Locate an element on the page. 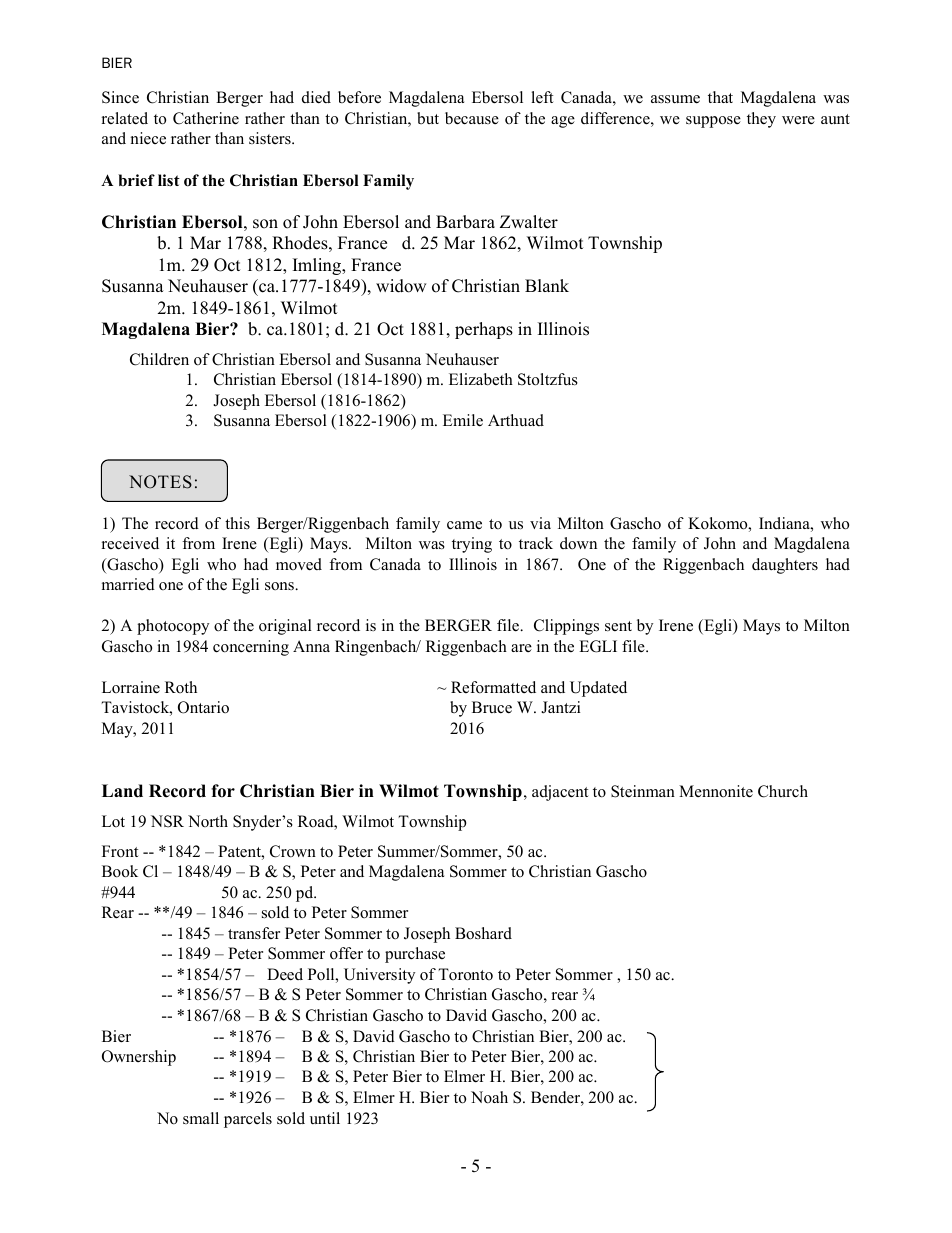 This document has height=1233, width=952. Toronto is located at coordinates (465, 974).
